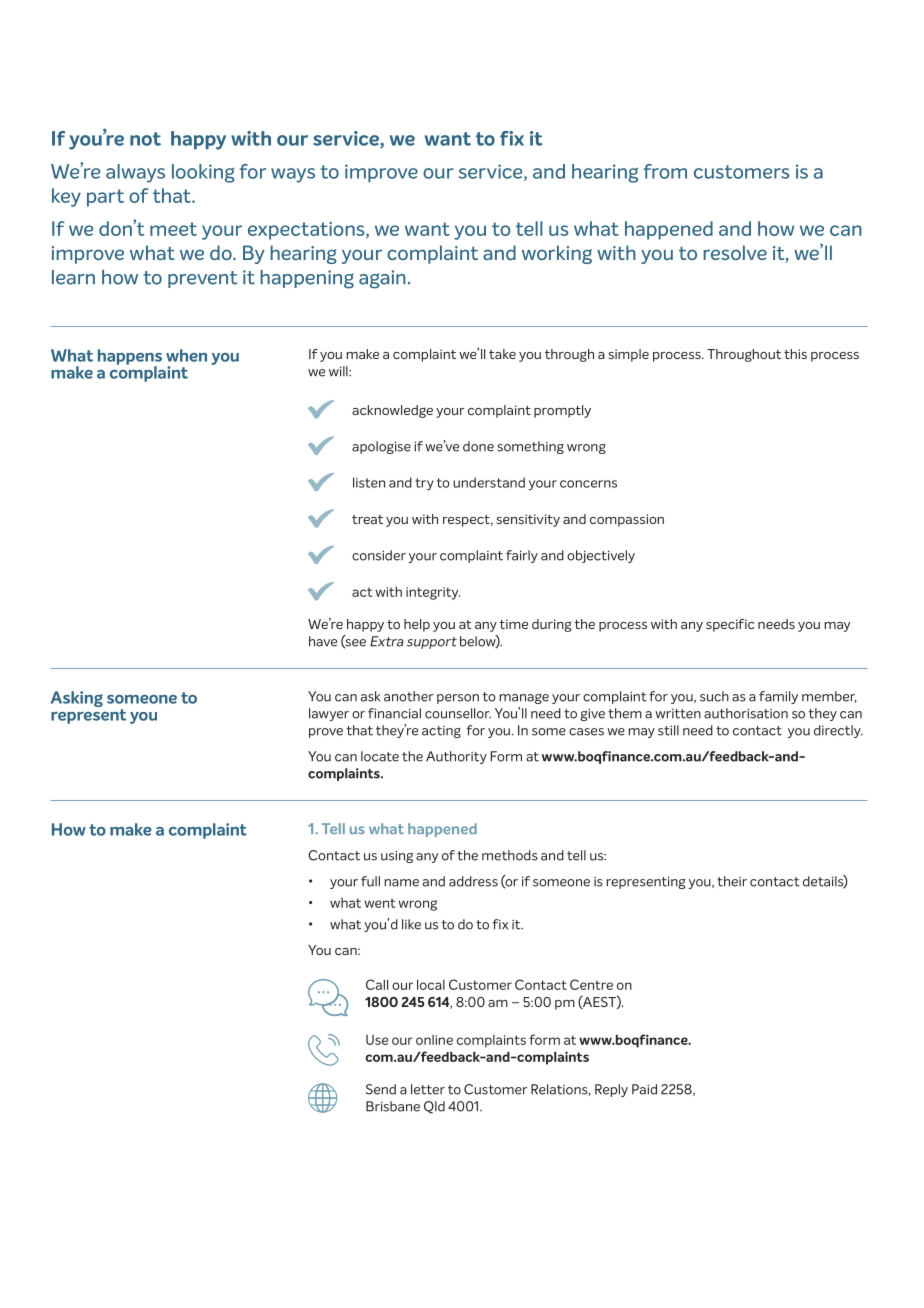 The height and width of the page is (1308, 924). What do you see at coordinates (456, 757) in the page?
I see `Authority` at bounding box center [456, 757].
